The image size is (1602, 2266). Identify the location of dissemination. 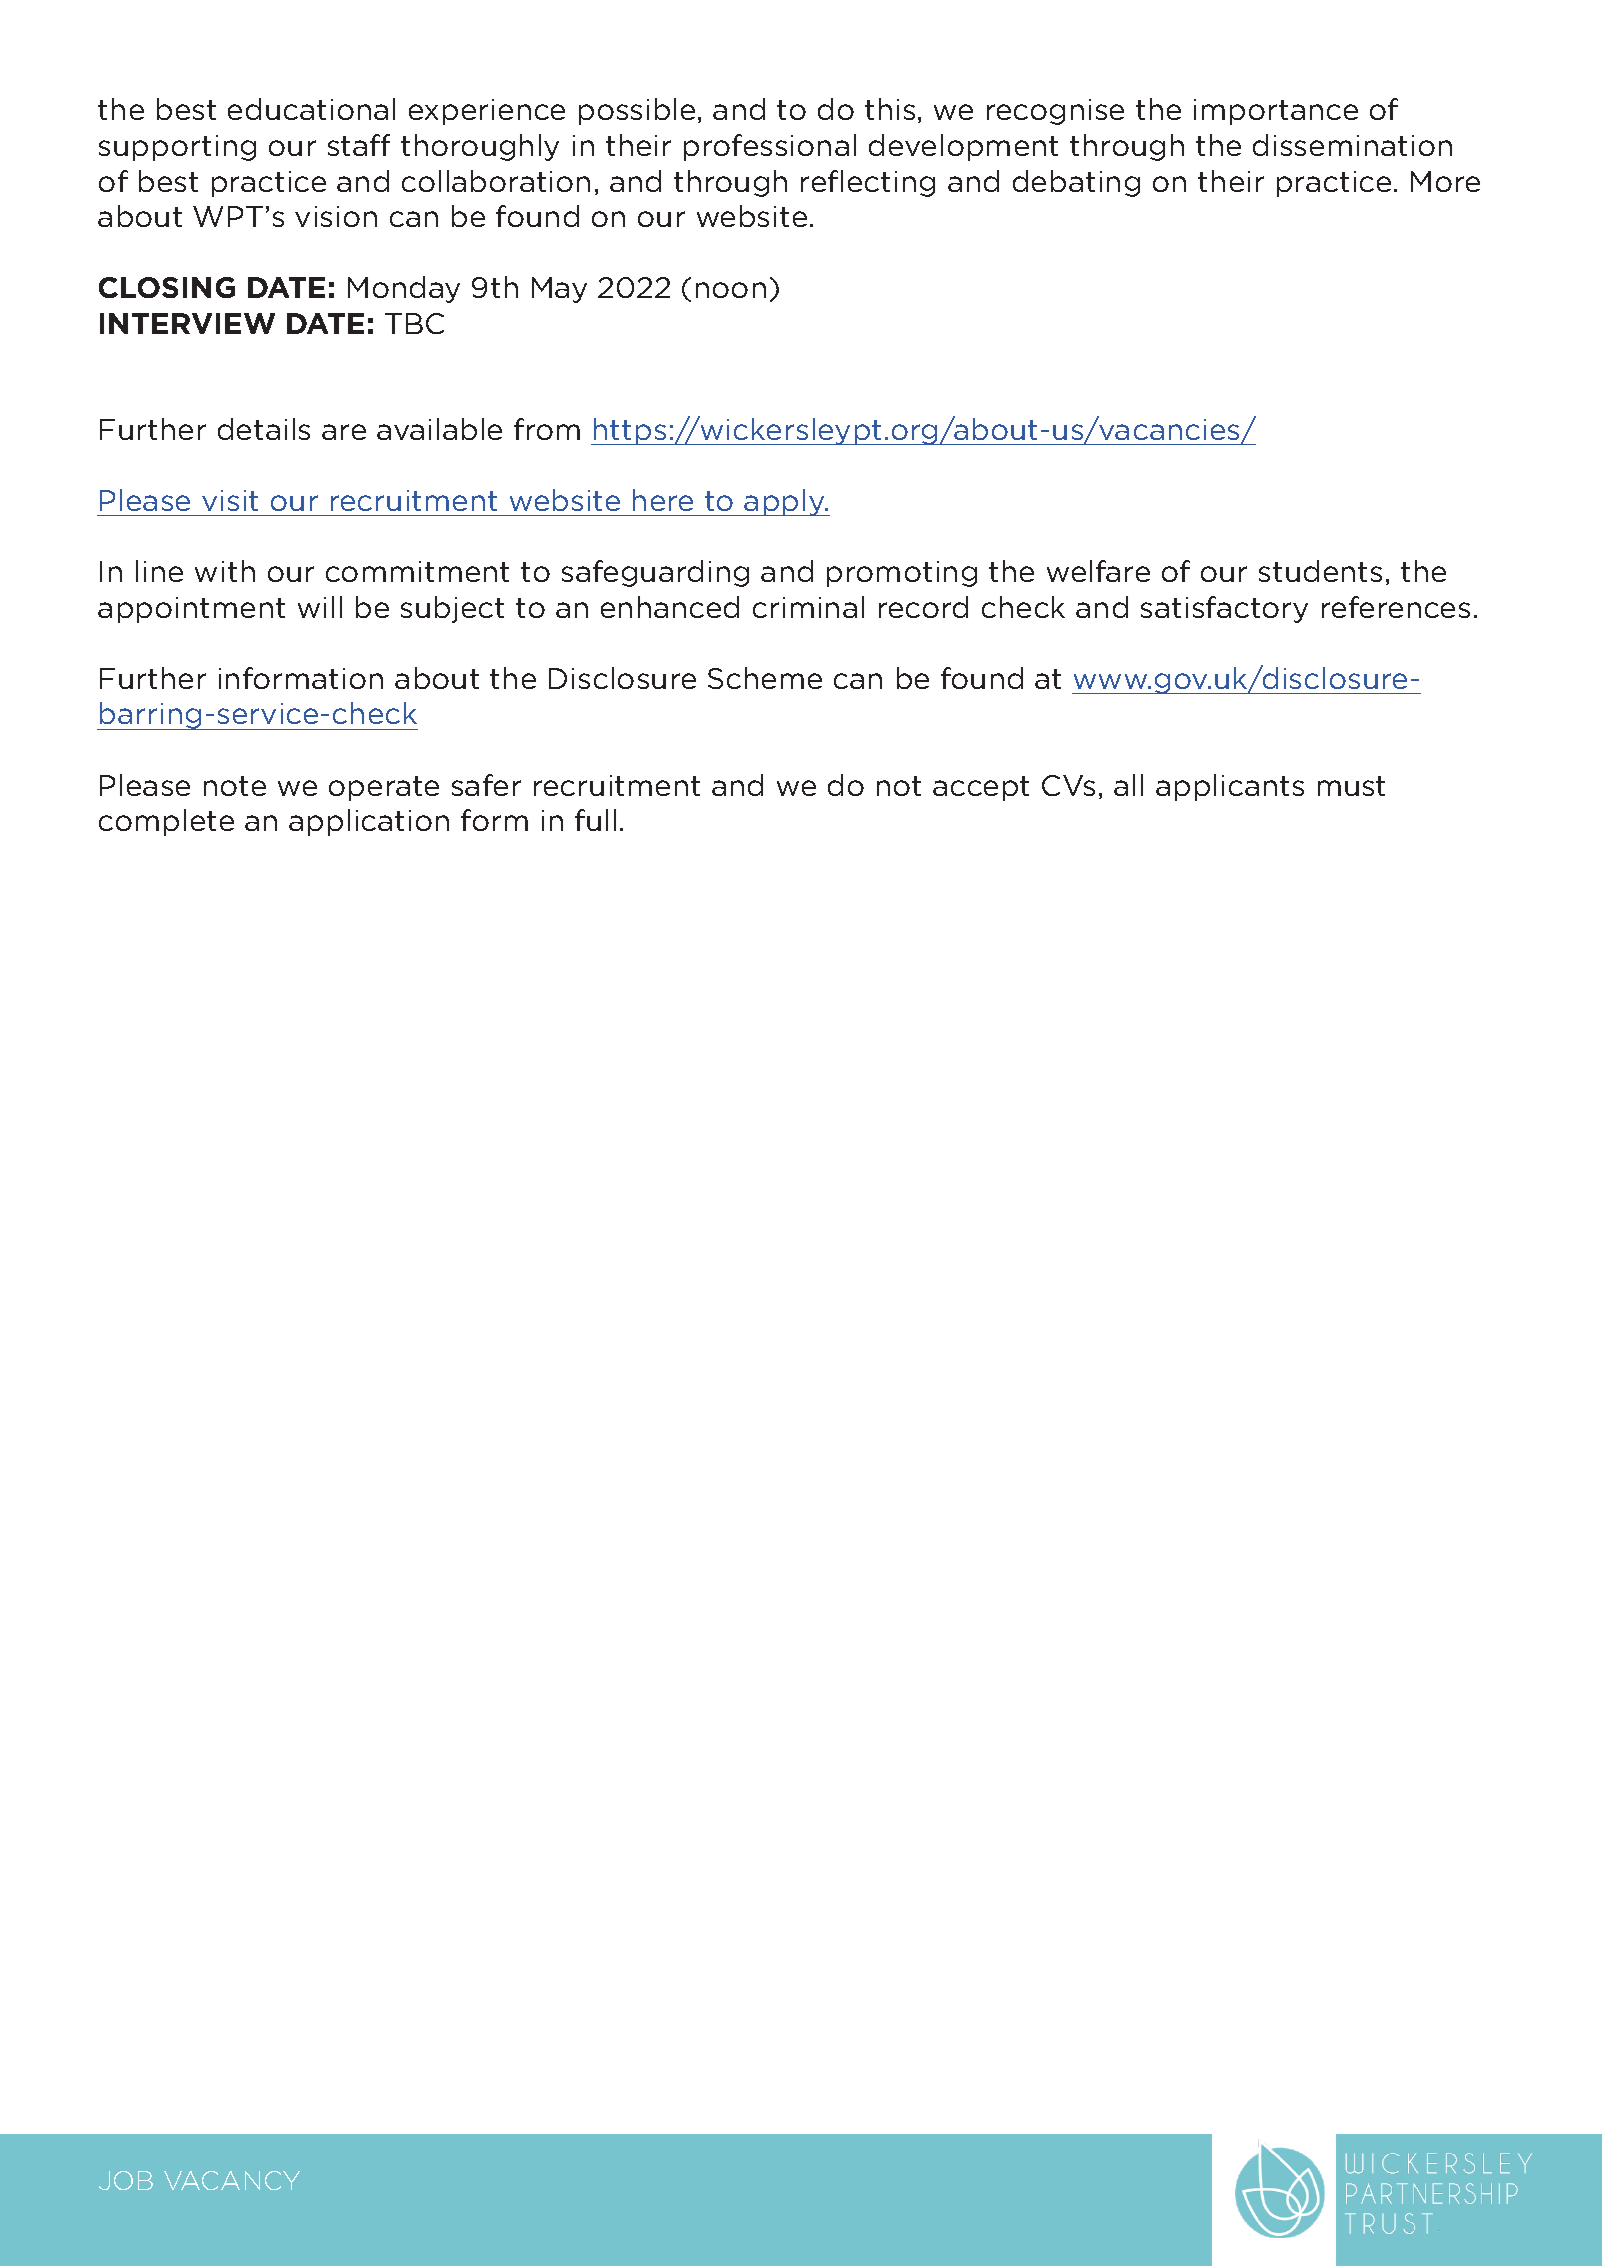
(1352, 145).
